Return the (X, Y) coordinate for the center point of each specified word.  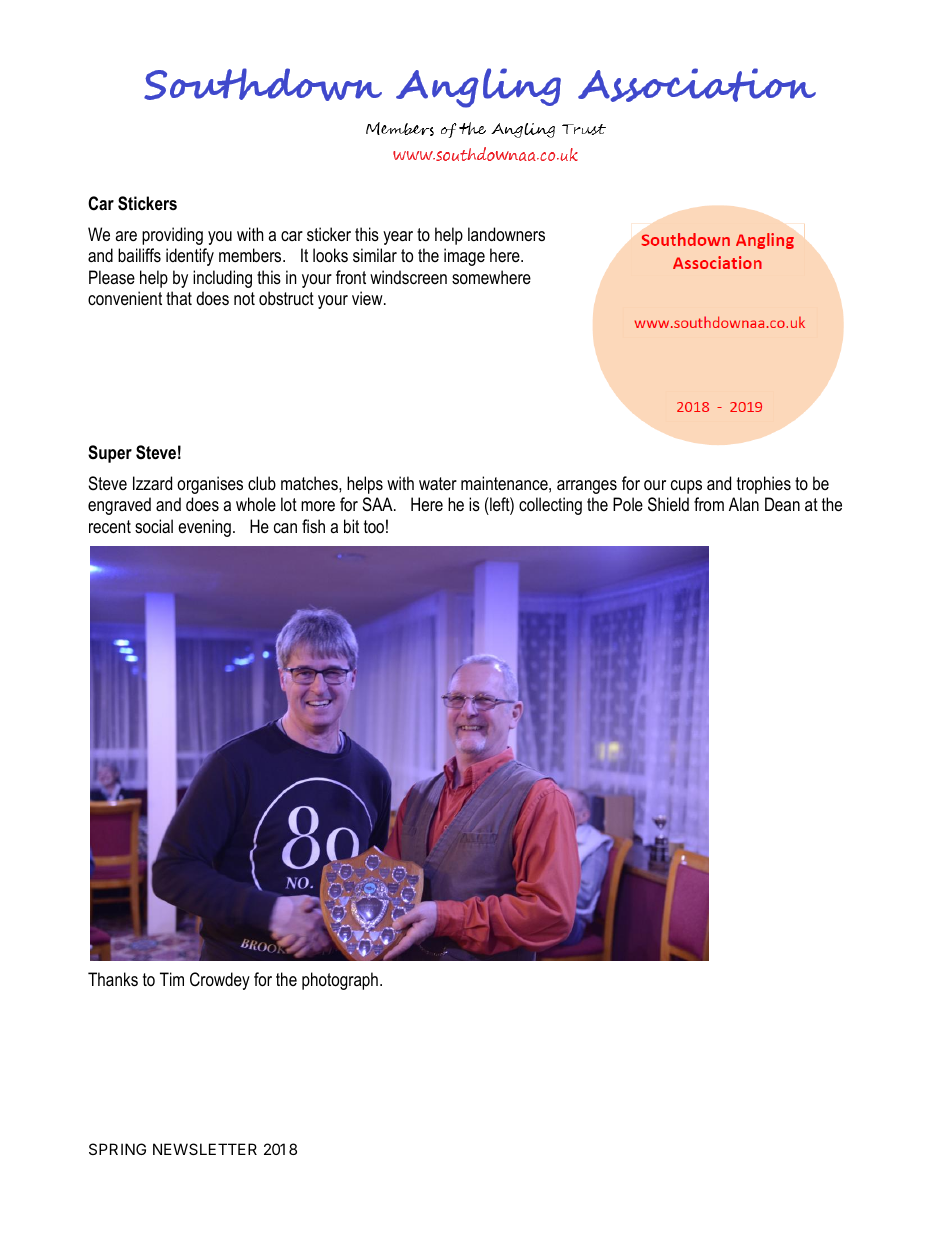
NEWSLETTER (205, 1149)
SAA (378, 504)
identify (190, 257)
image (464, 257)
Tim (172, 979)
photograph (340, 981)
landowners (506, 234)
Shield (668, 504)
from (709, 504)
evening (204, 528)
